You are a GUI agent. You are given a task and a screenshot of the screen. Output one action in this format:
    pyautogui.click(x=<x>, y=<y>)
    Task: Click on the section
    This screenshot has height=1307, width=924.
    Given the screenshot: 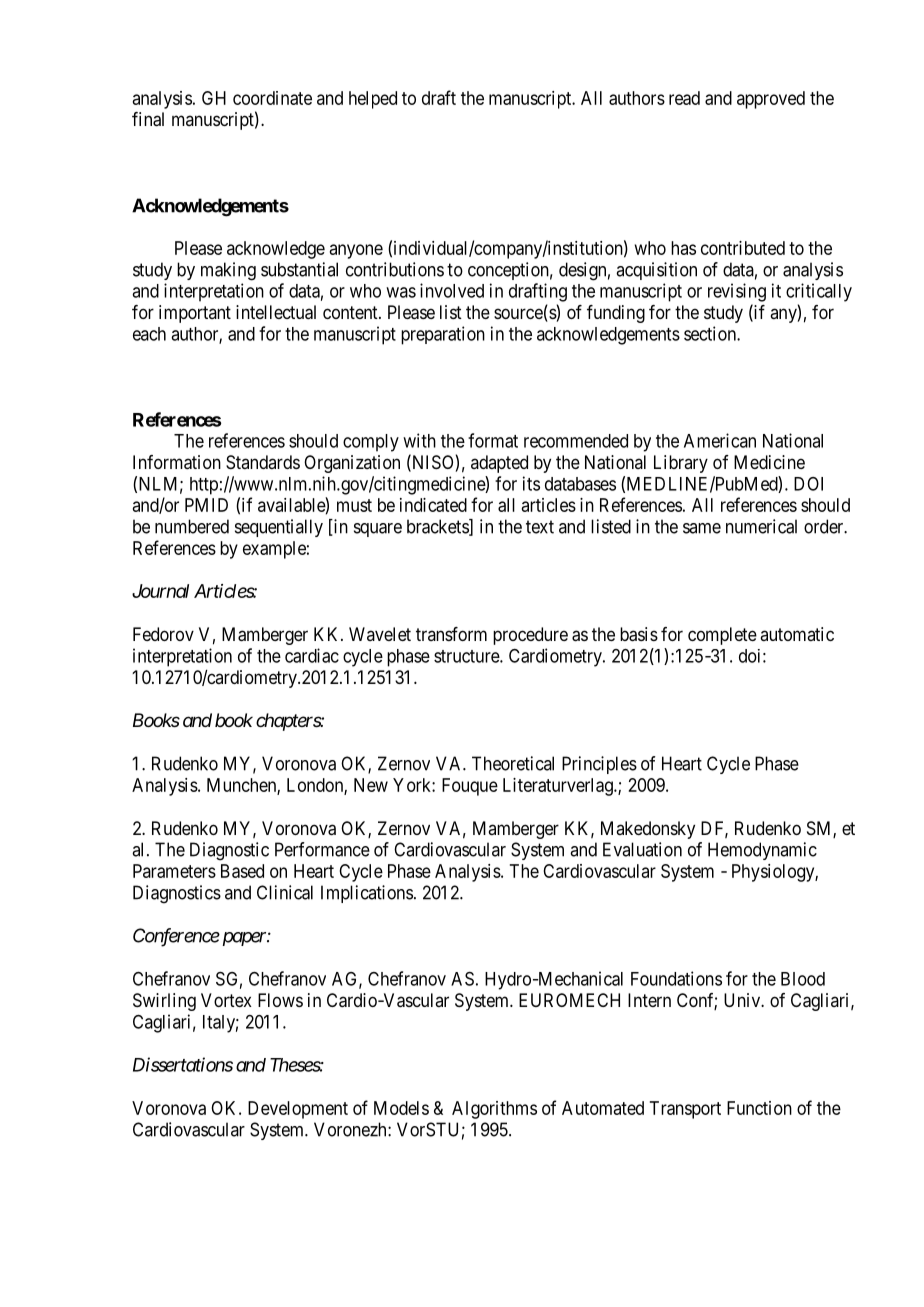 What is the action you would take?
    pyautogui.click(x=711, y=333)
